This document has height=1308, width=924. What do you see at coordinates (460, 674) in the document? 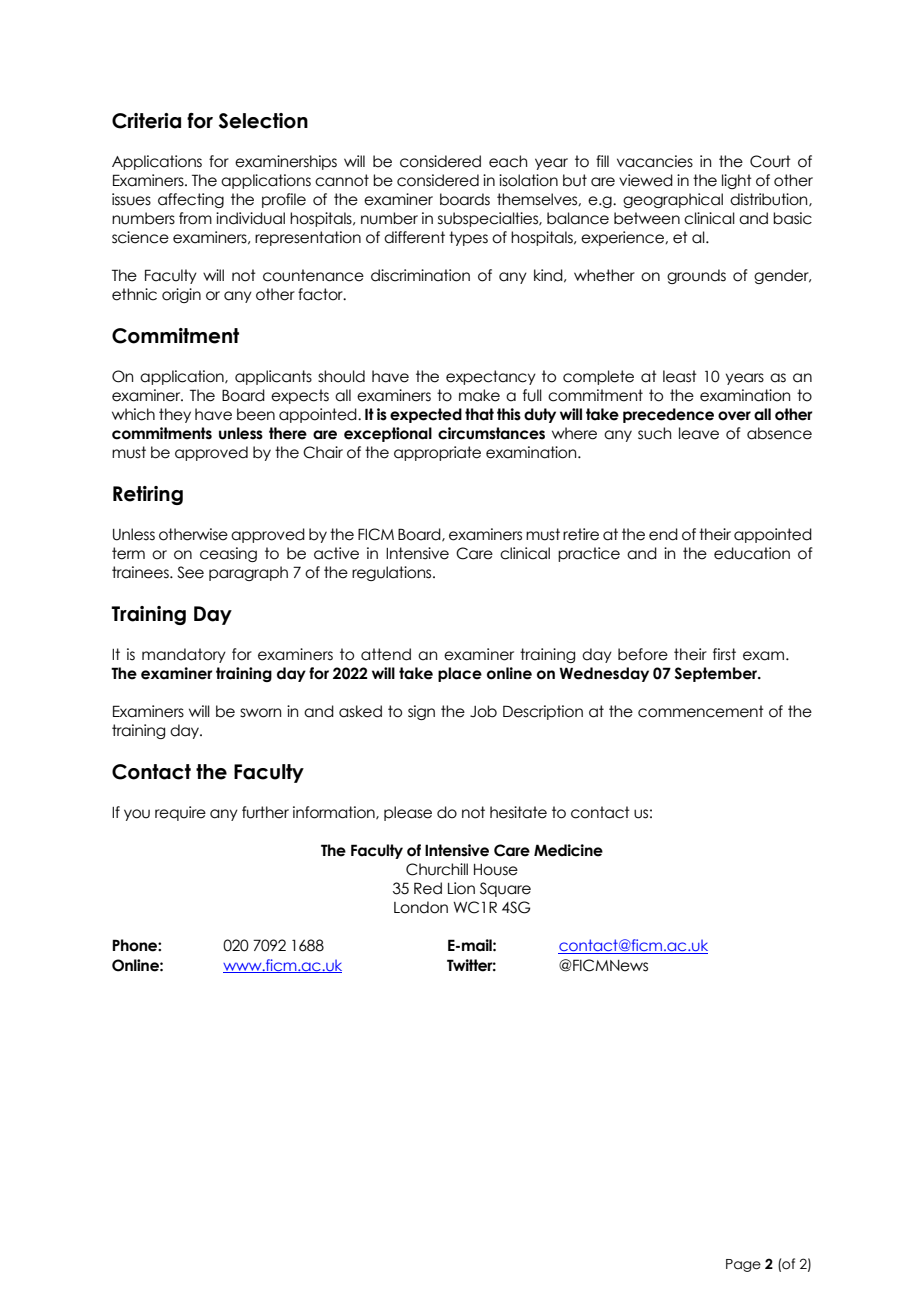
I see `place` at bounding box center [460, 674].
